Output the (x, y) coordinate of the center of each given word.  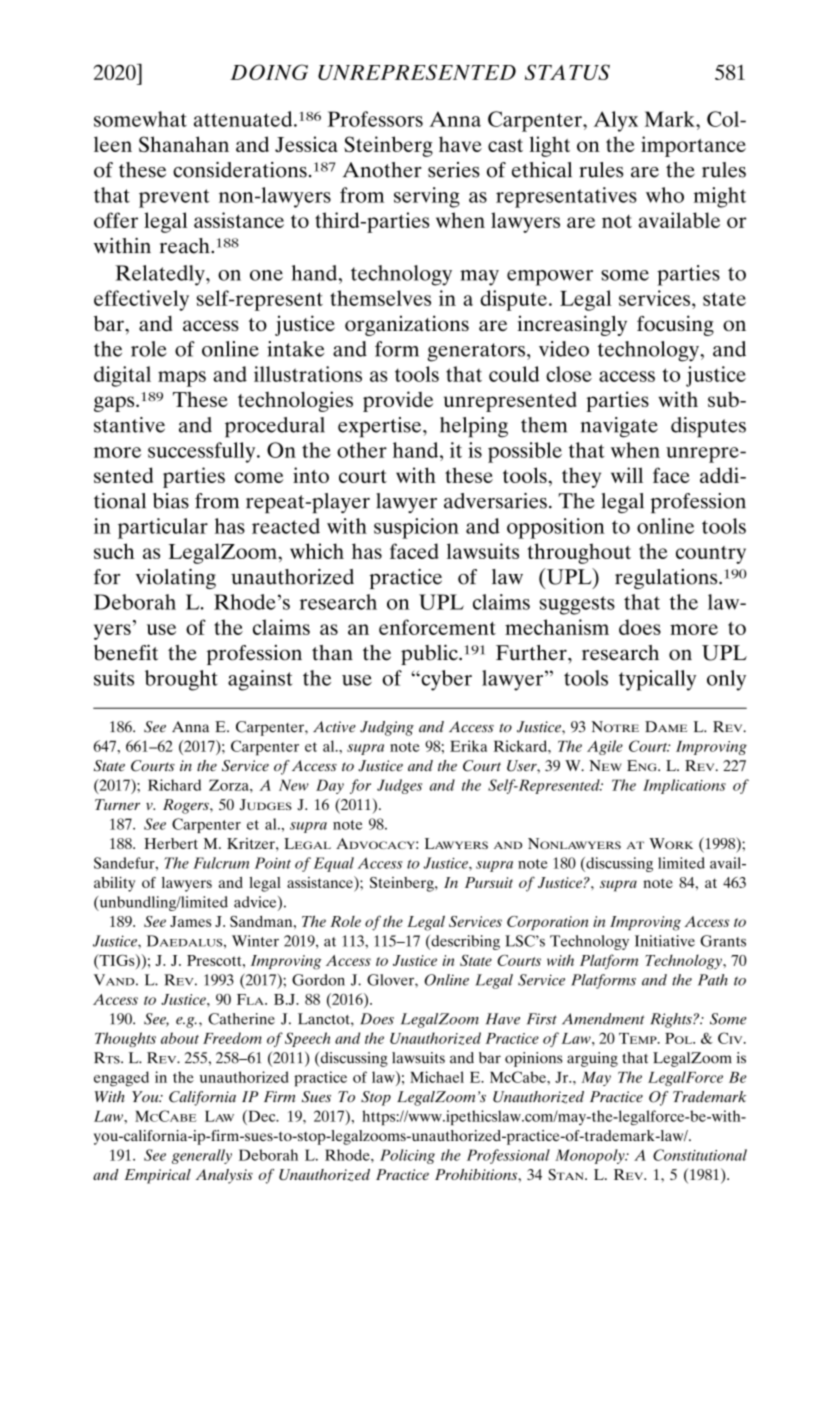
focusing (675, 325)
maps (182, 379)
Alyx (616, 121)
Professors (375, 119)
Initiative (665, 941)
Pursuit (489, 882)
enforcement (437, 627)
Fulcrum (221, 863)
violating (176, 579)
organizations (407, 325)
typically (657, 680)
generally (202, 1156)
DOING (269, 72)
